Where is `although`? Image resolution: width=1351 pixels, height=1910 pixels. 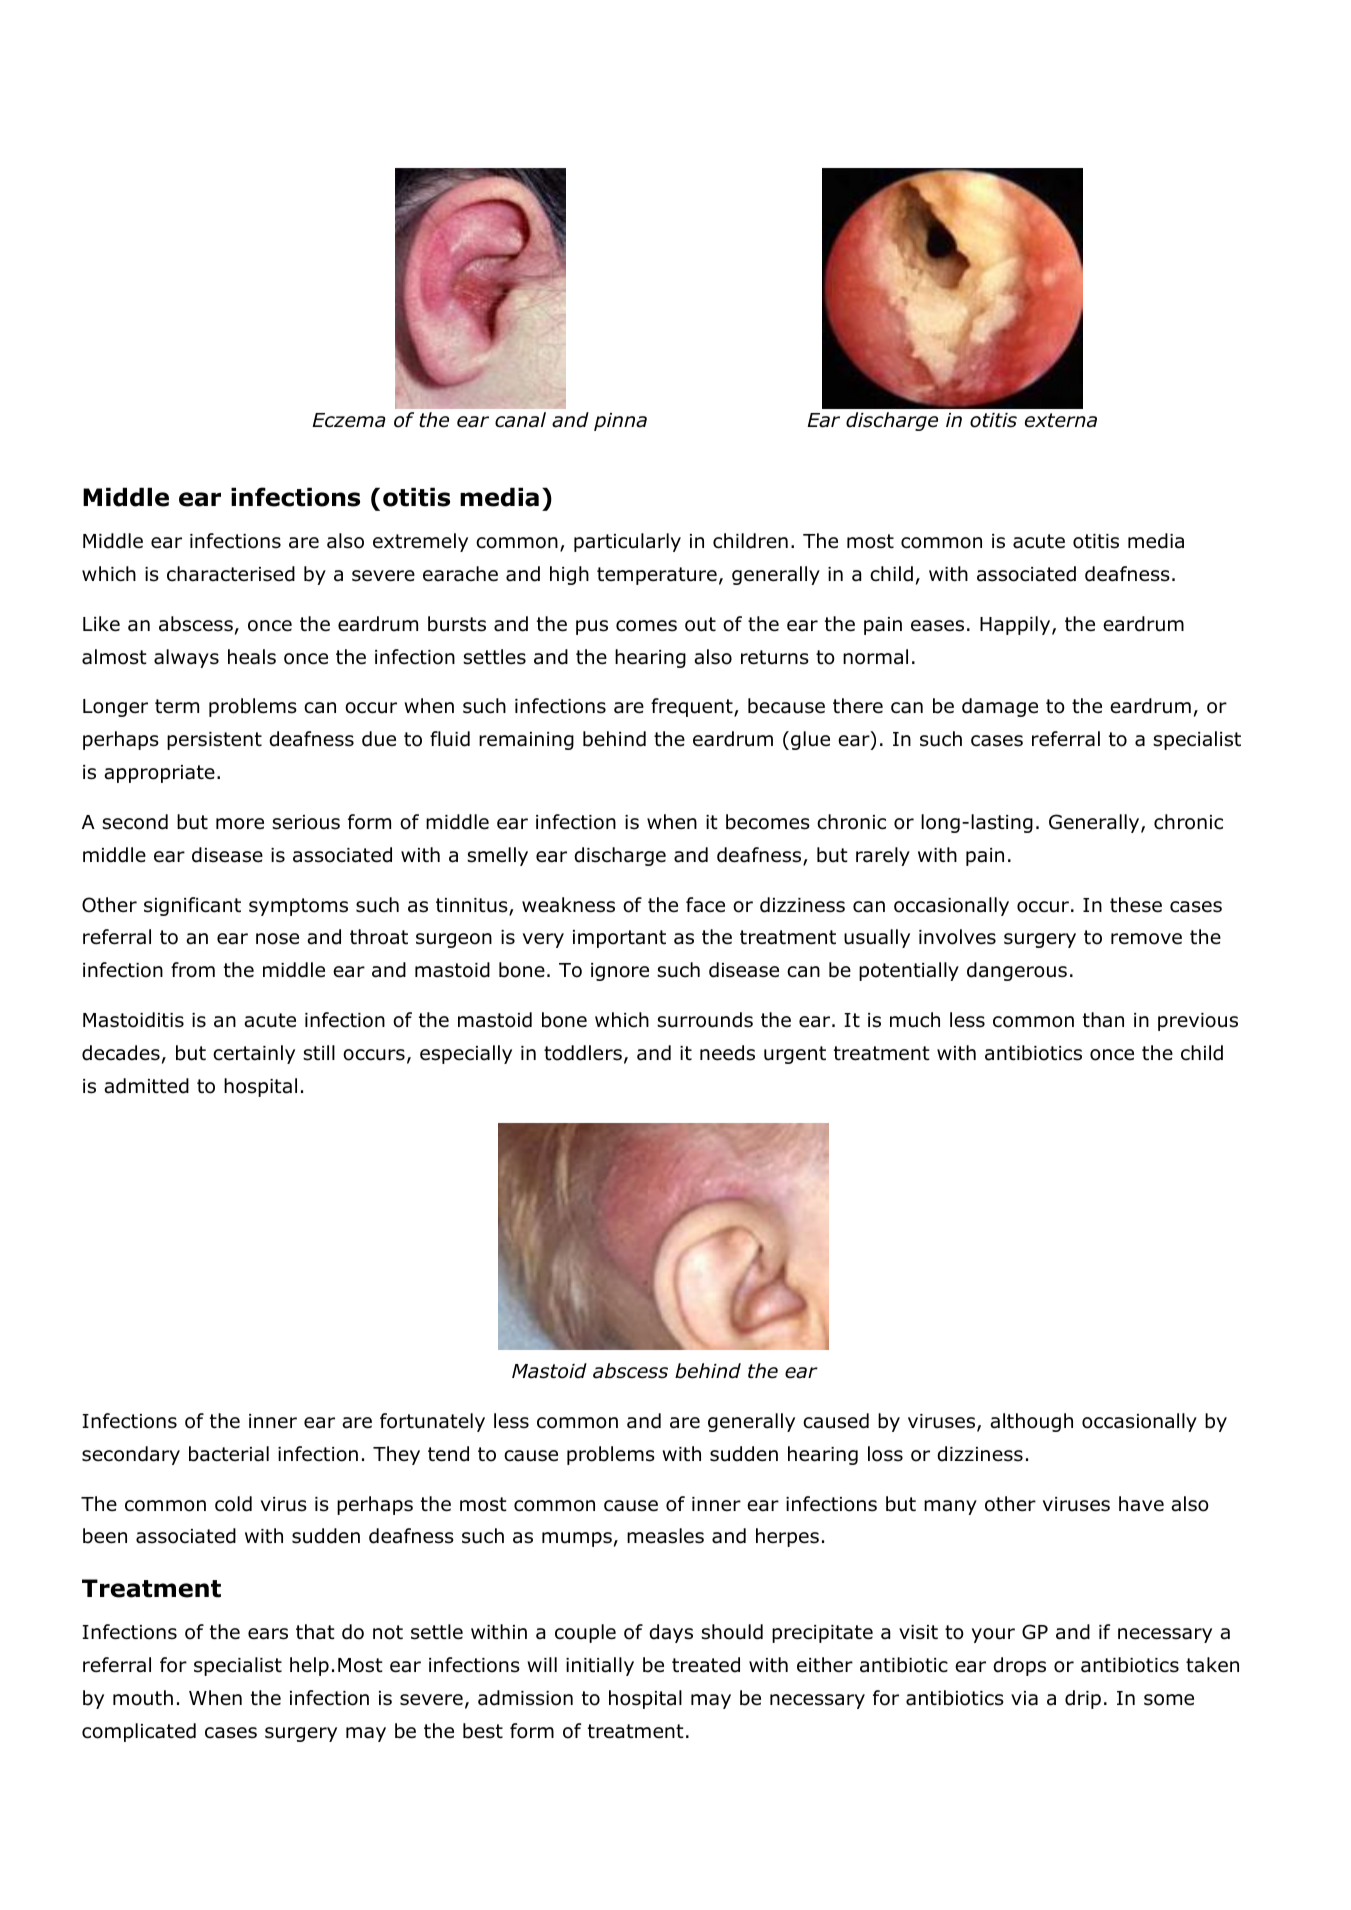 although is located at coordinates (1031, 1422).
